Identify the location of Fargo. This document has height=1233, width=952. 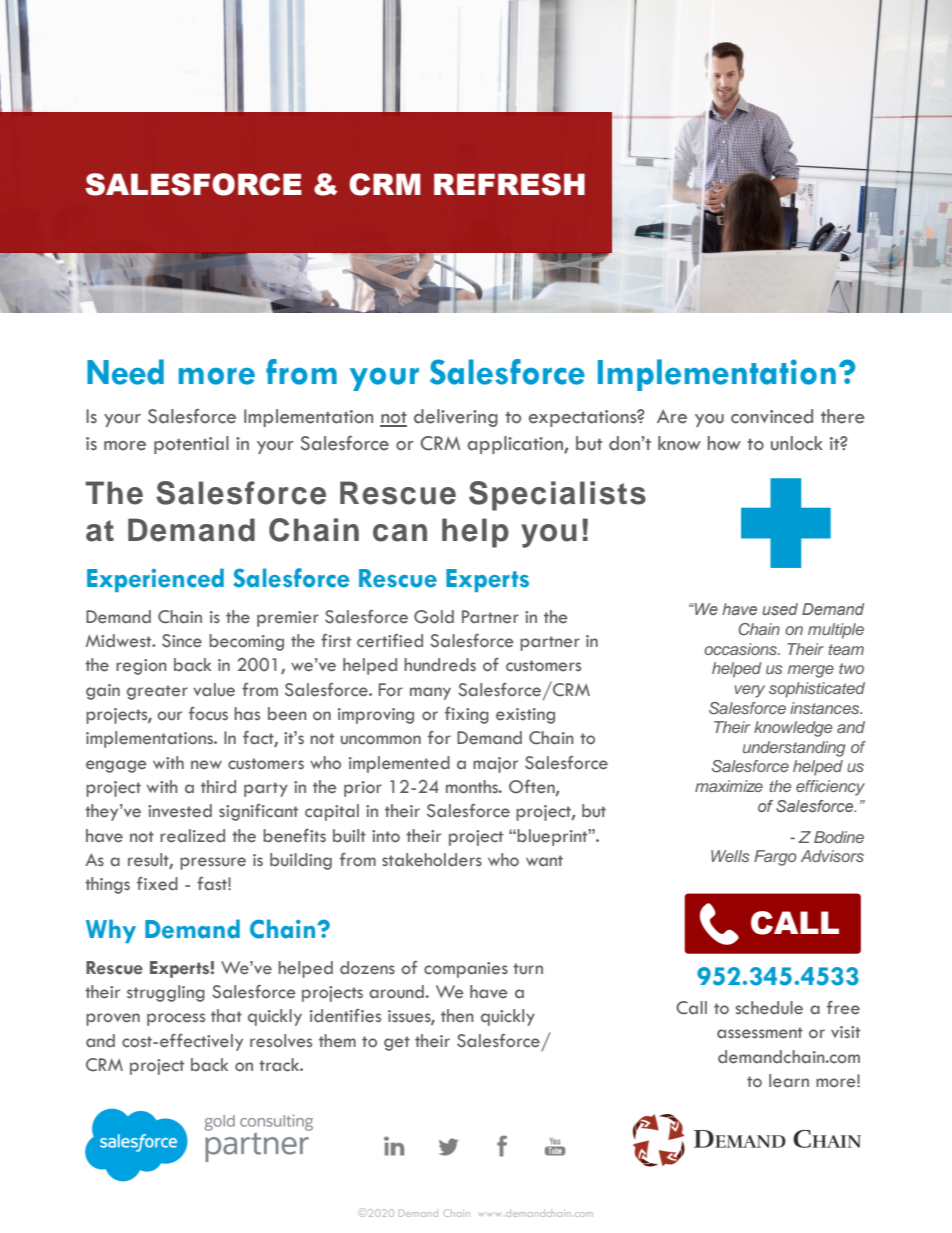
(775, 858).
